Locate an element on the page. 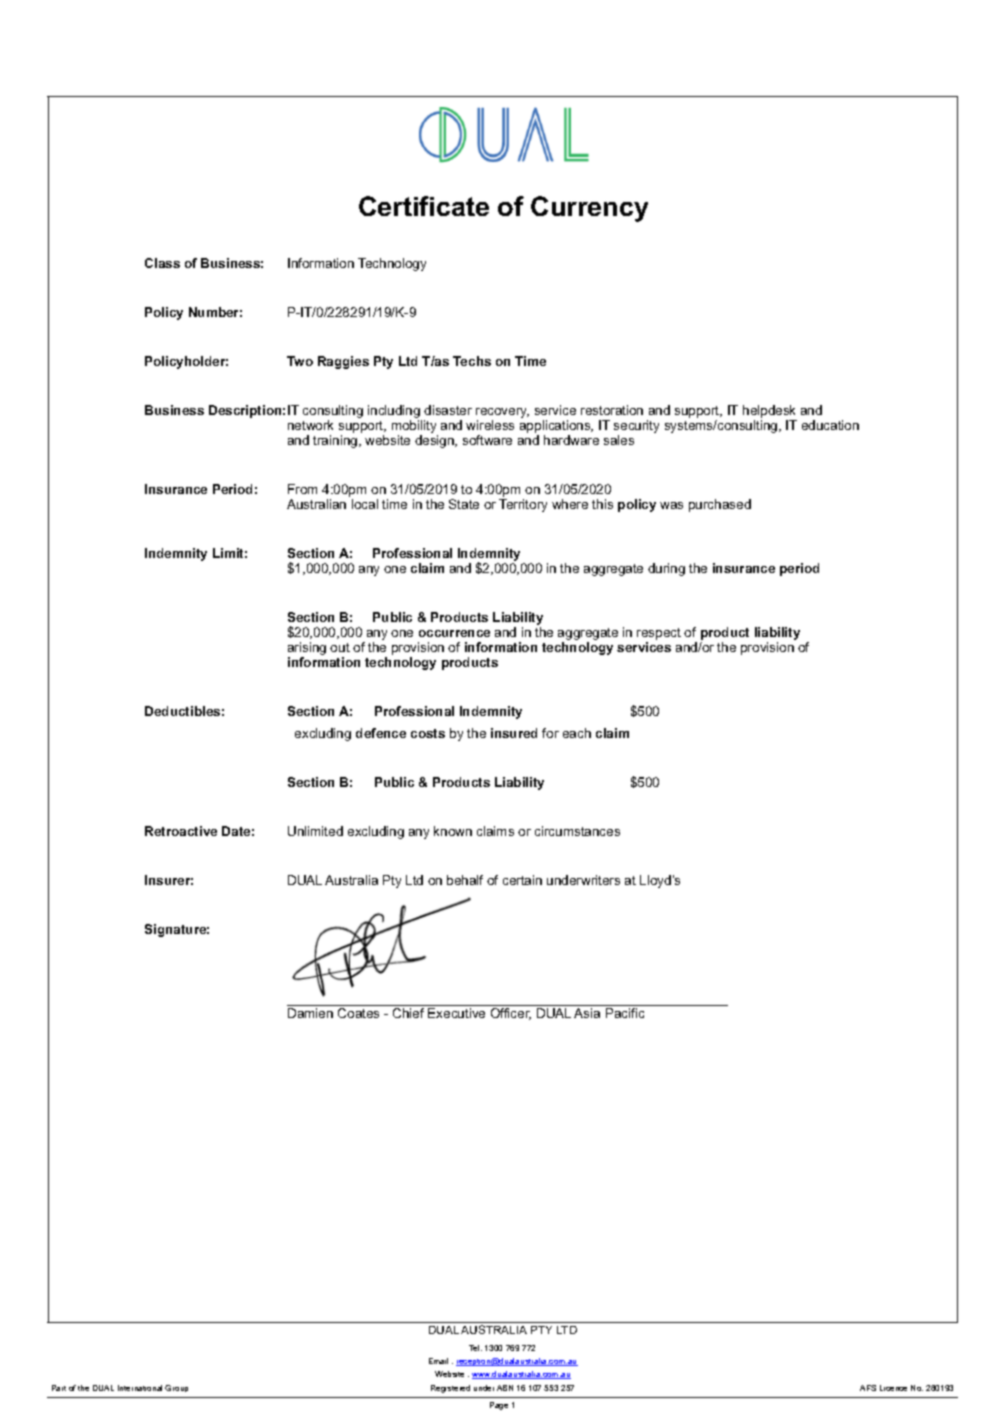 This image has width=1006, height=1423. Currency is located at coordinates (589, 209).
